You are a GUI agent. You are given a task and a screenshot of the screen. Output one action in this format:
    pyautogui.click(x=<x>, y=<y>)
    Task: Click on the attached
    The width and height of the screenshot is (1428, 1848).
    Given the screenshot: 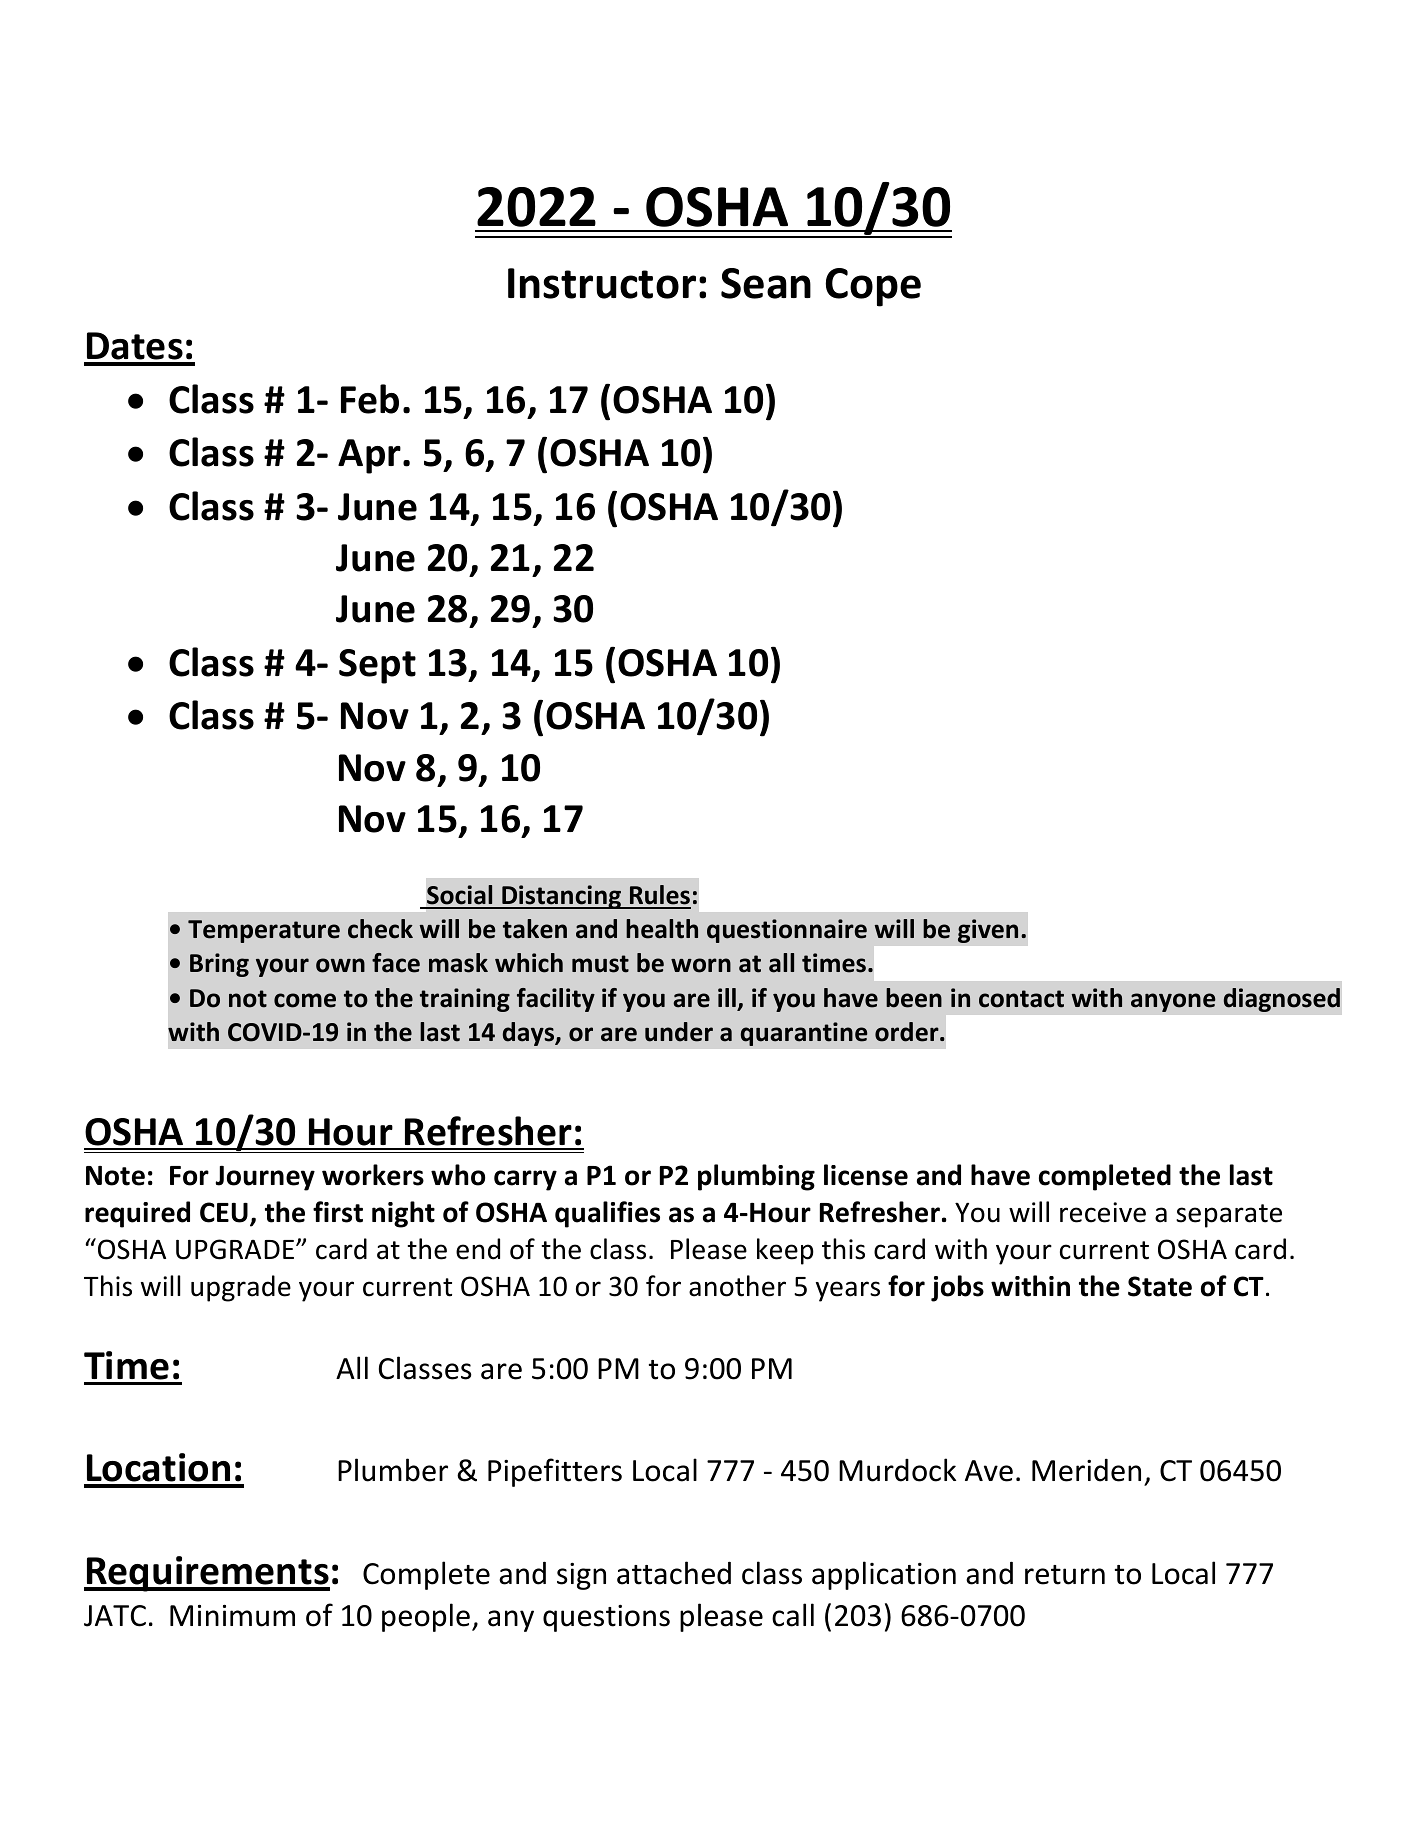 What is the action you would take?
    pyautogui.click(x=674, y=1573)
